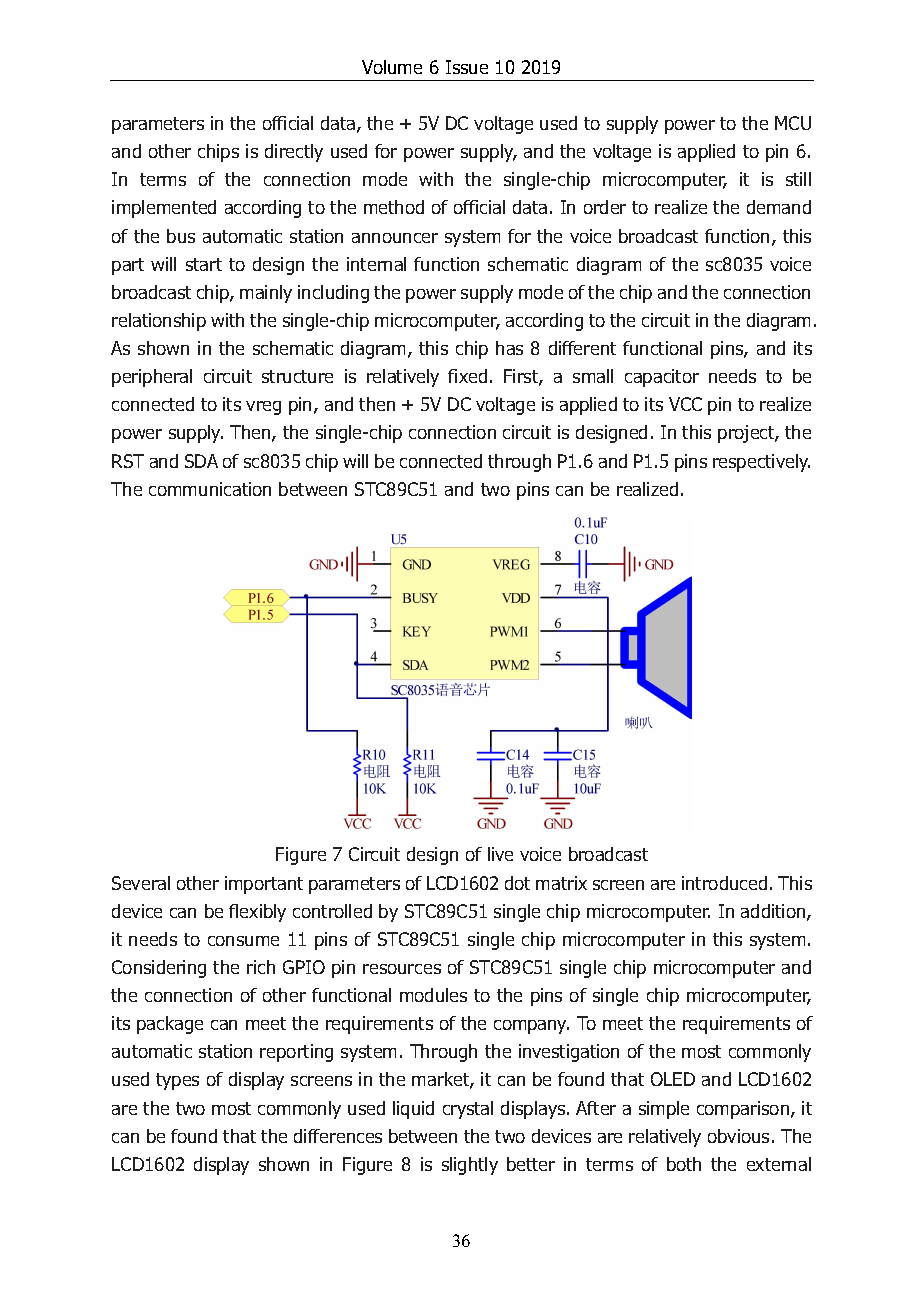 The width and height of the page is (924, 1308). What do you see at coordinates (467, 67) in the page?
I see `Issue` at bounding box center [467, 67].
